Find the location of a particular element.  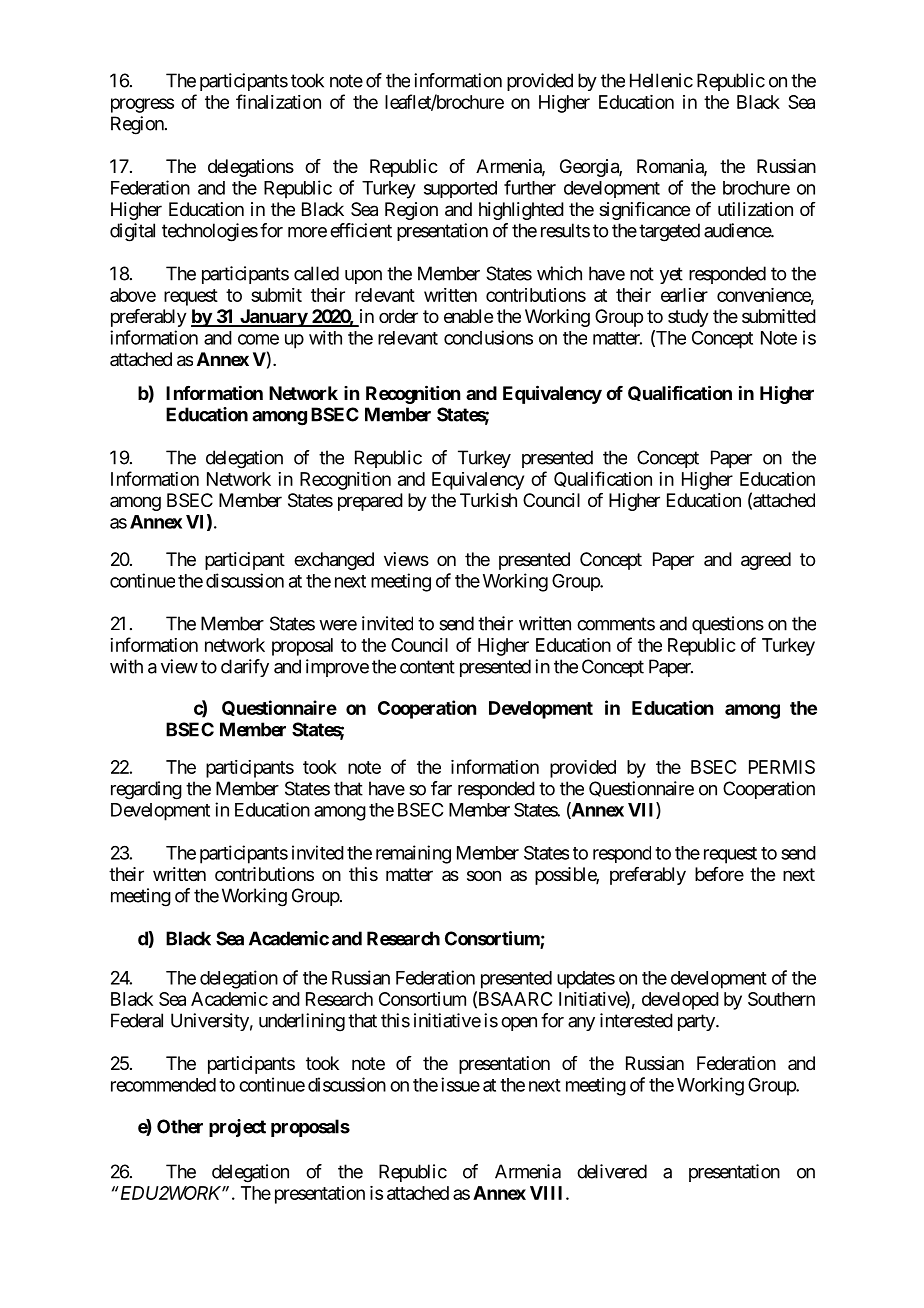

issue is located at coordinates (460, 1084).
